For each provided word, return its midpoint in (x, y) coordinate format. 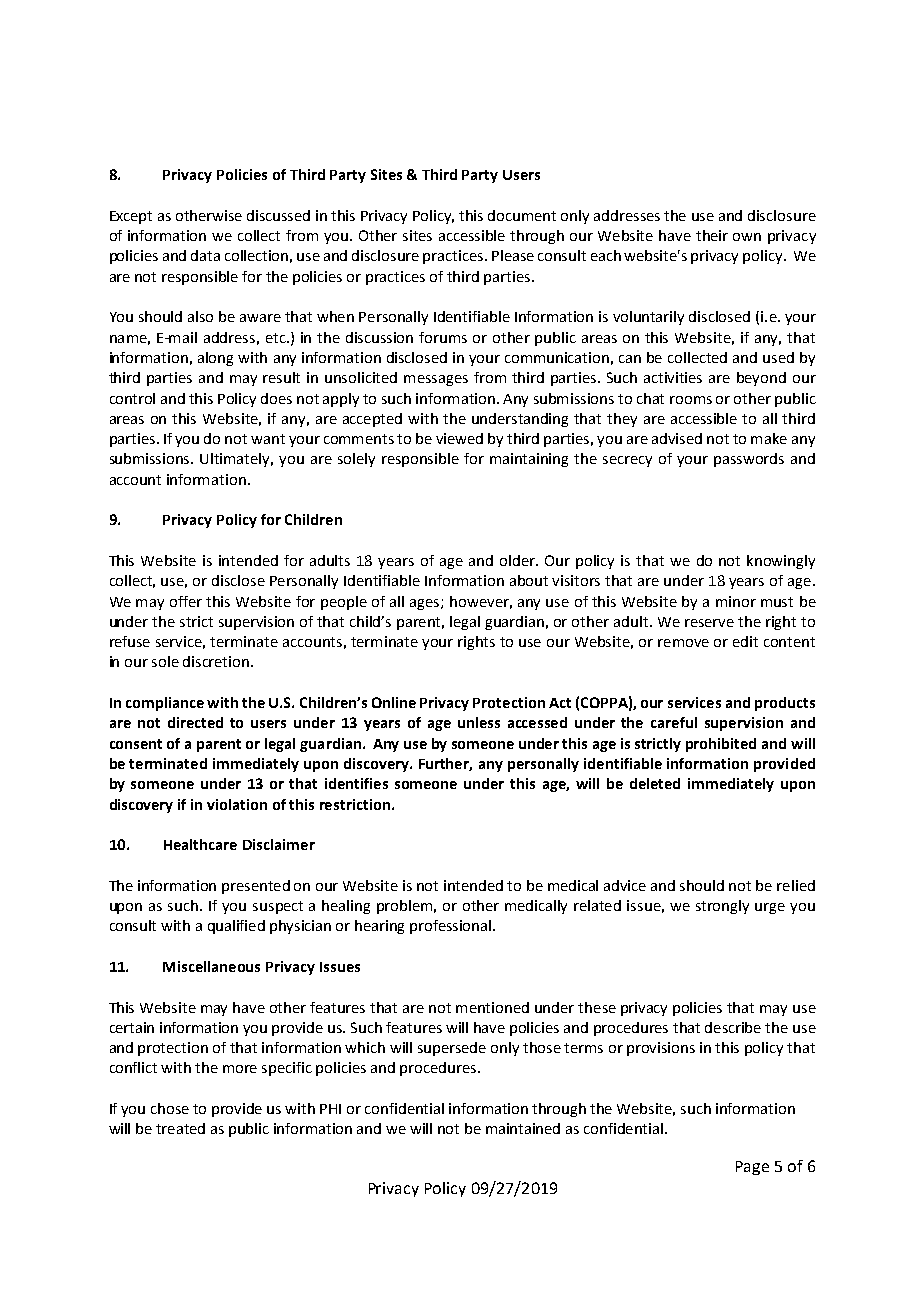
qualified (236, 927)
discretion (217, 661)
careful (674, 722)
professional (452, 927)
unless (479, 722)
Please (513, 255)
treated (180, 1128)
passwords (749, 460)
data (205, 255)
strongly (722, 907)
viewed (459, 438)
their (712, 235)
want (268, 439)
